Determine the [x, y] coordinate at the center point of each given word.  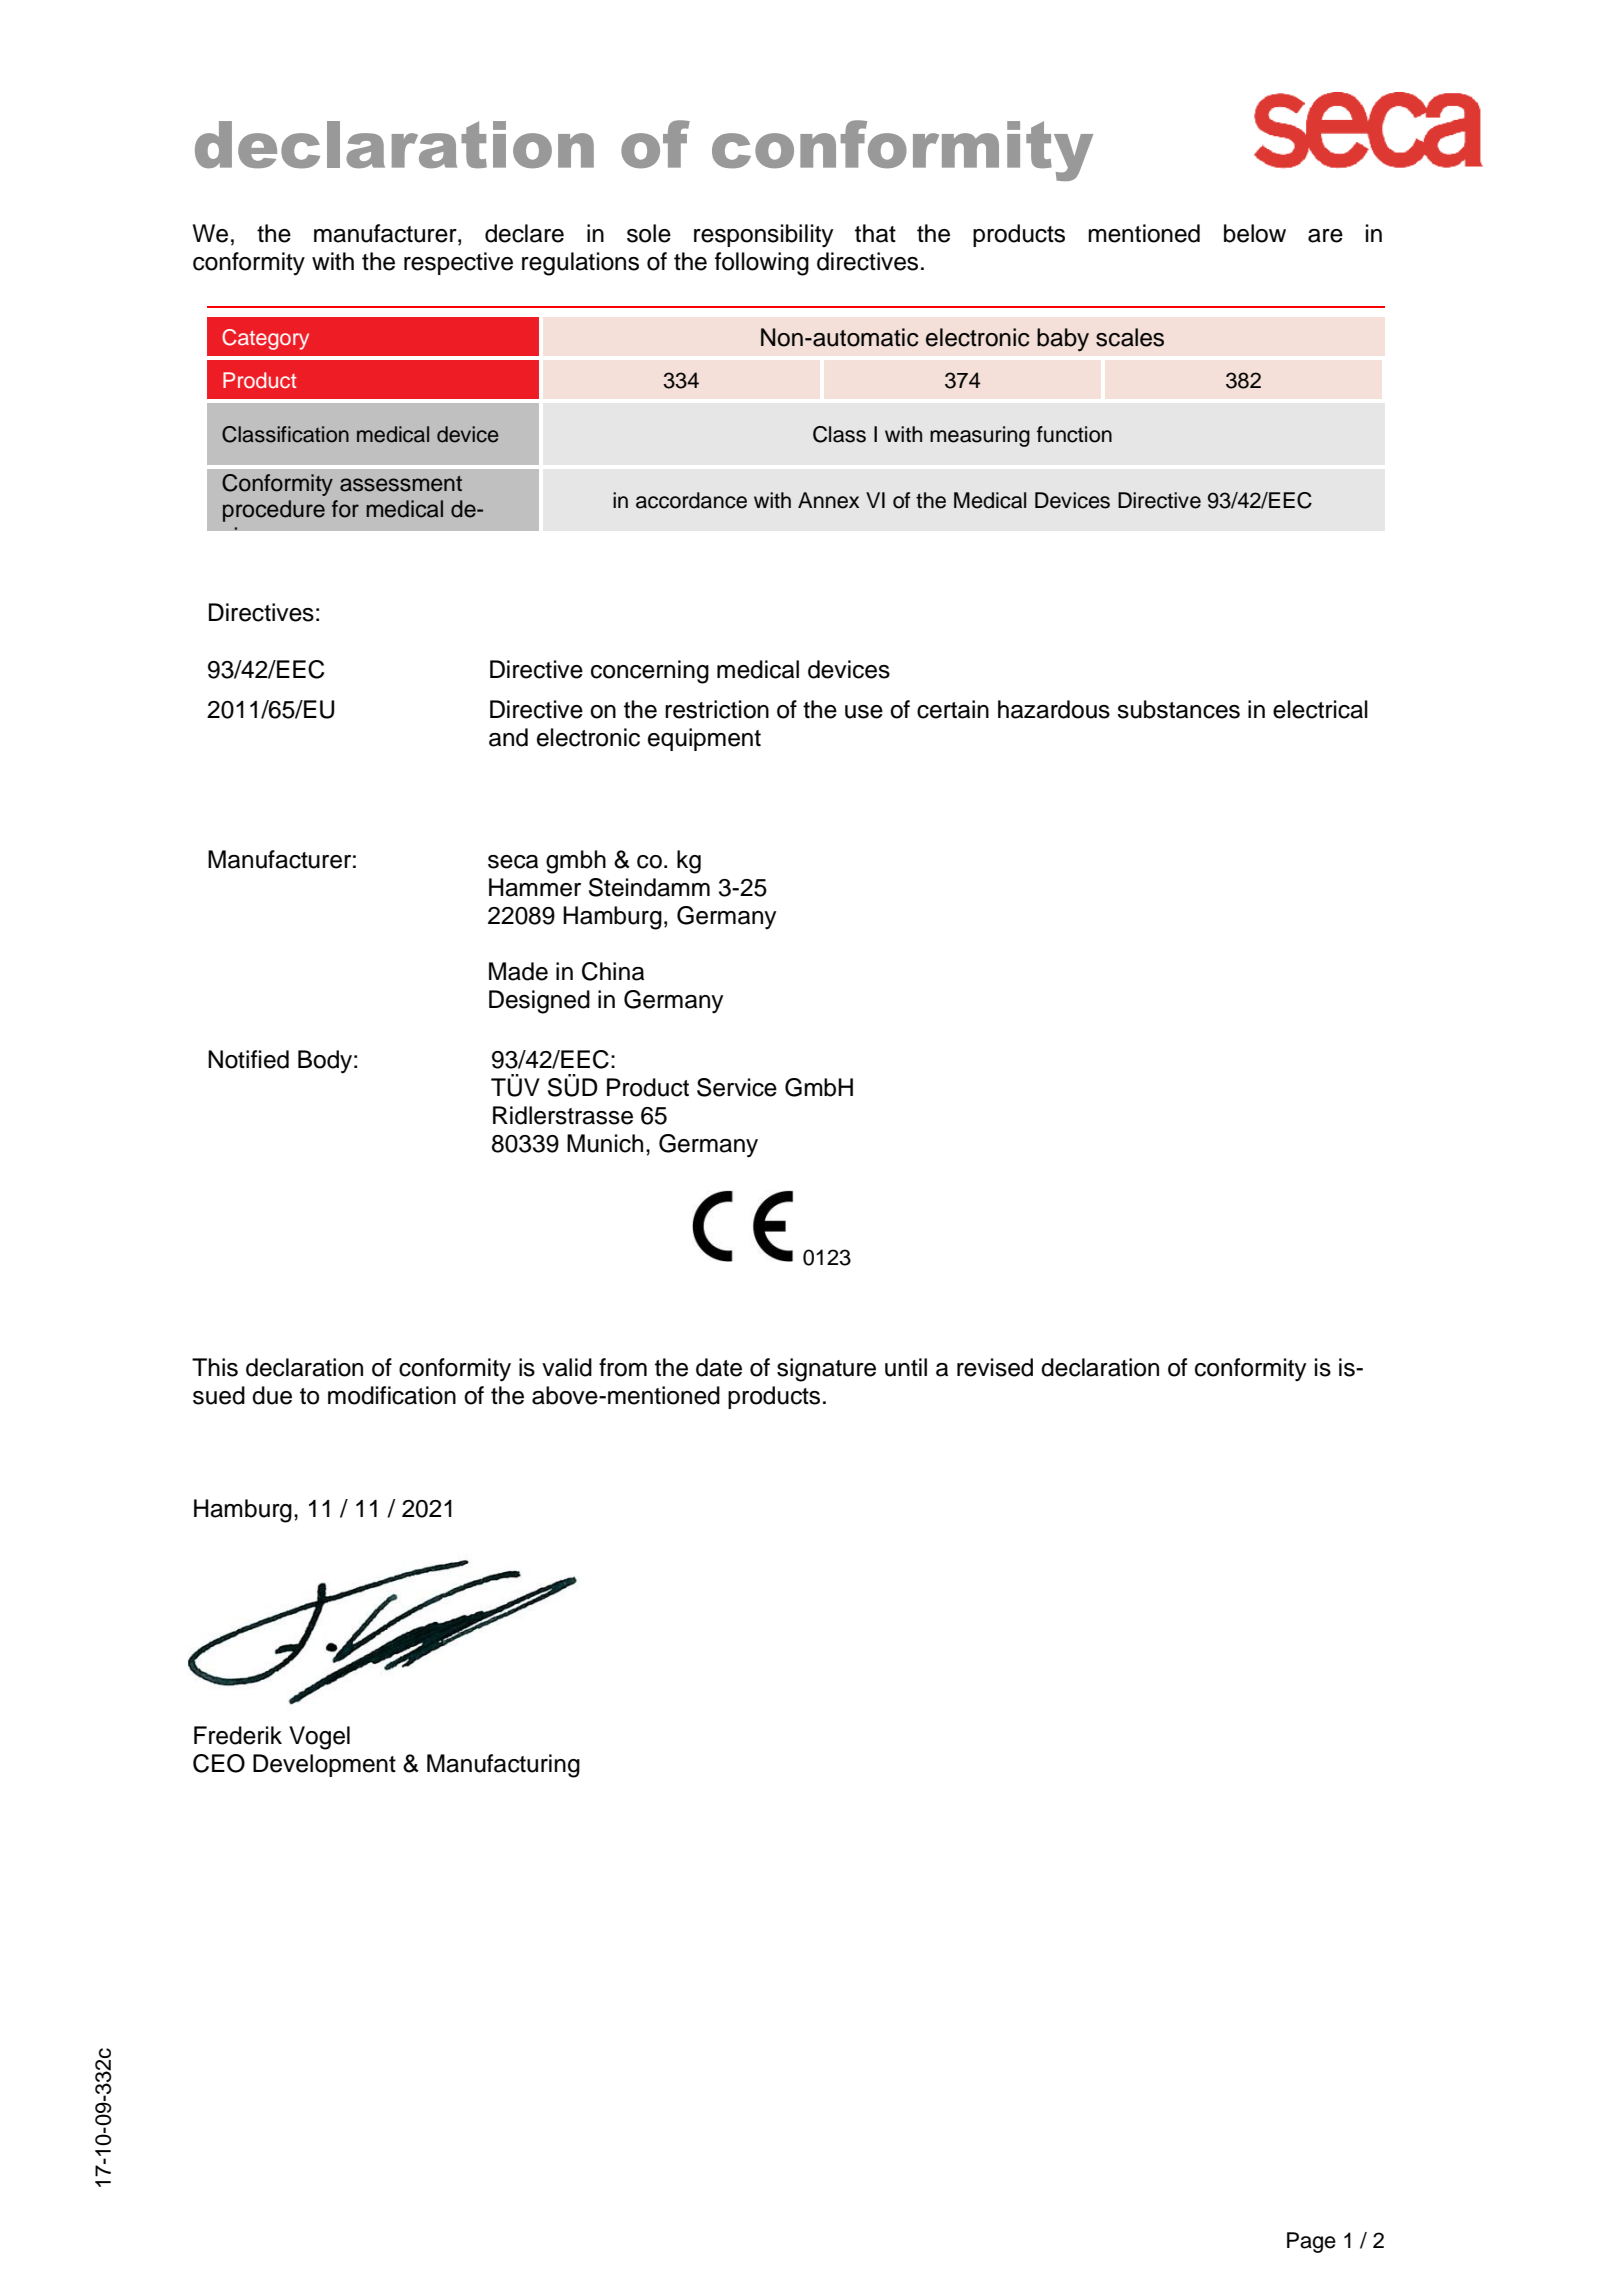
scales [1130, 337]
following [762, 264]
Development [324, 1765]
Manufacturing [503, 1766]
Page [1311, 2242]
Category [265, 339]
